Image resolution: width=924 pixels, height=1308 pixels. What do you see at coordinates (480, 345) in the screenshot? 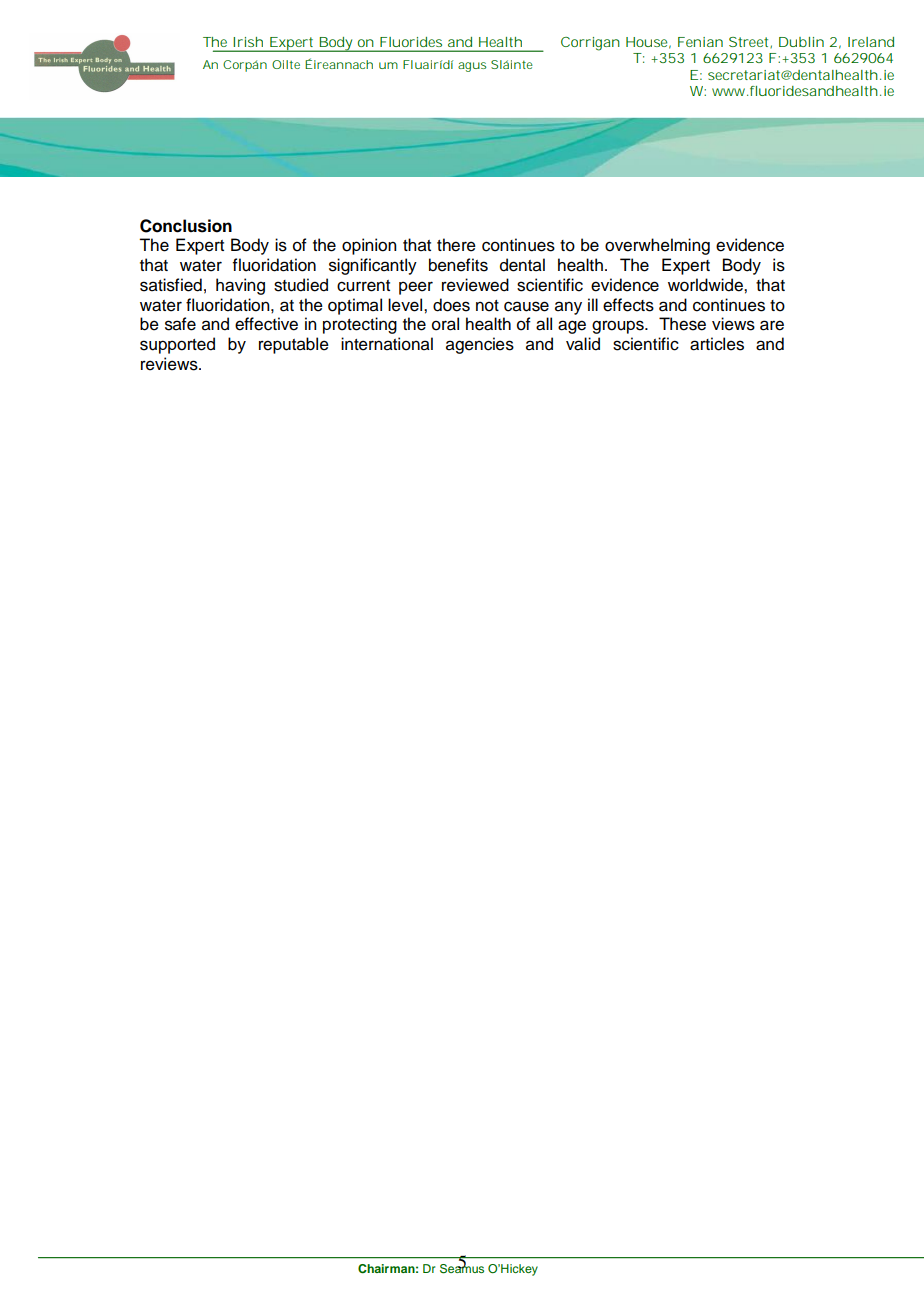
I see `agencies` at bounding box center [480, 345].
